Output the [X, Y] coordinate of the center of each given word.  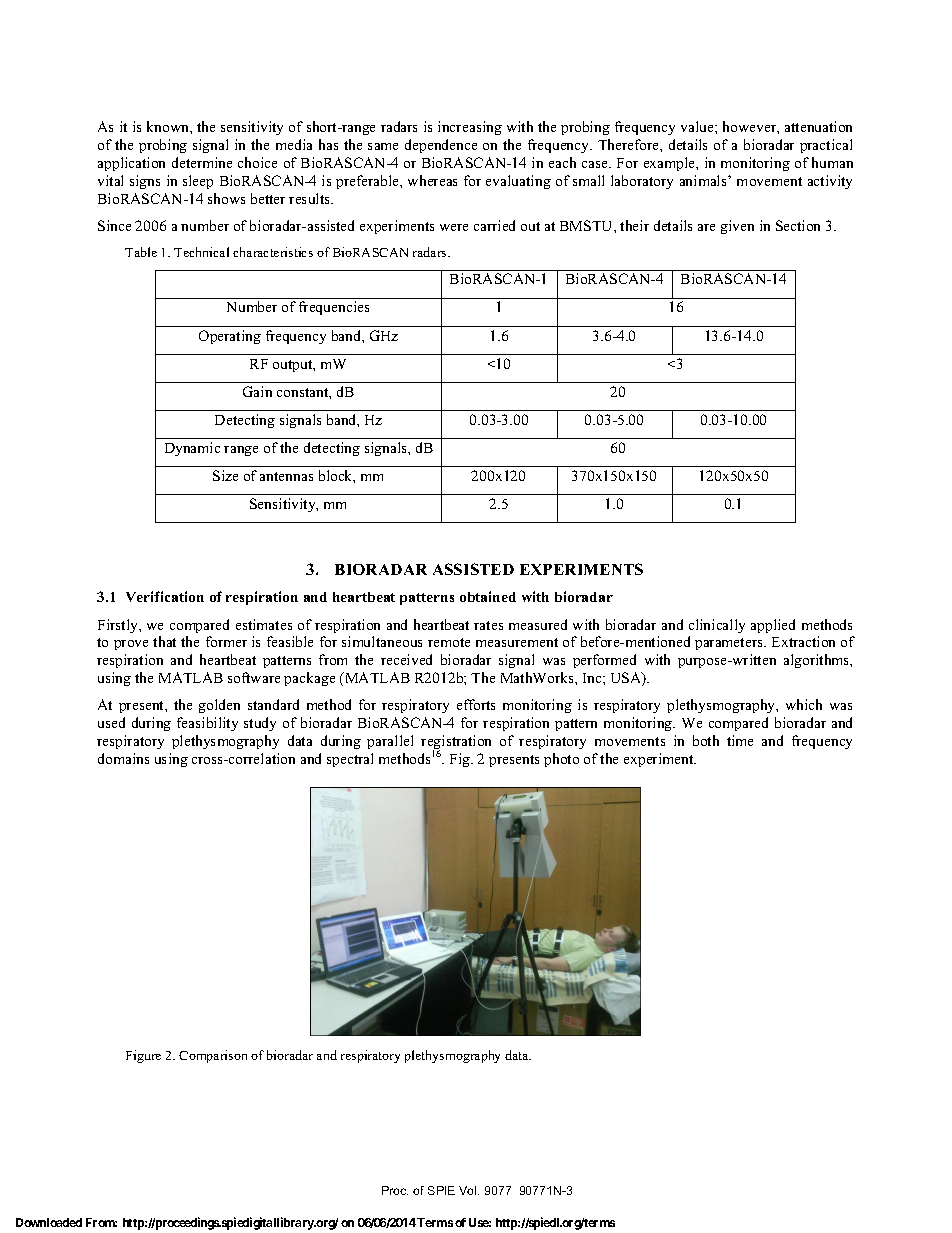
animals [704, 180]
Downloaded [49, 1222]
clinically [717, 626]
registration [456, 744]
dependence [441, 146]
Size [225, 475]
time [740, 740]
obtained [488, 596]
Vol [469, 1190]
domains [123, 758]
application [131, 164]
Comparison [213, 1056]
